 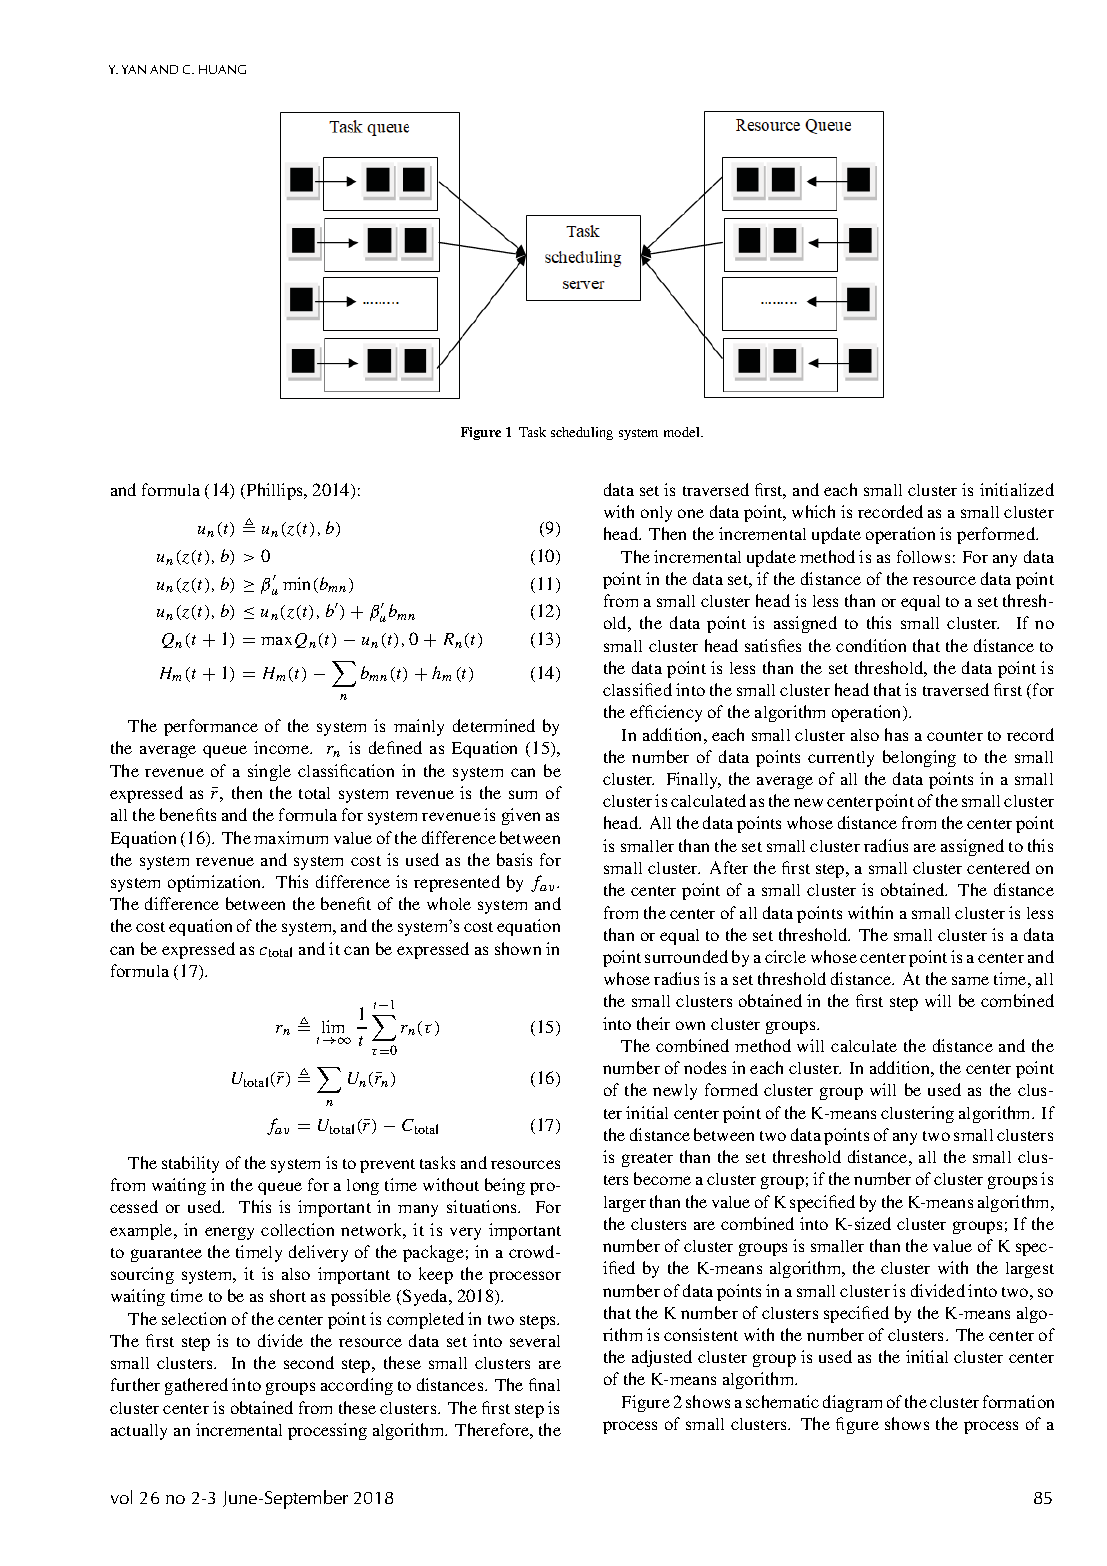 What do you see at coordinates (269, 772) in the screenshot?
I see `single` at bounding box center [269, 772].
